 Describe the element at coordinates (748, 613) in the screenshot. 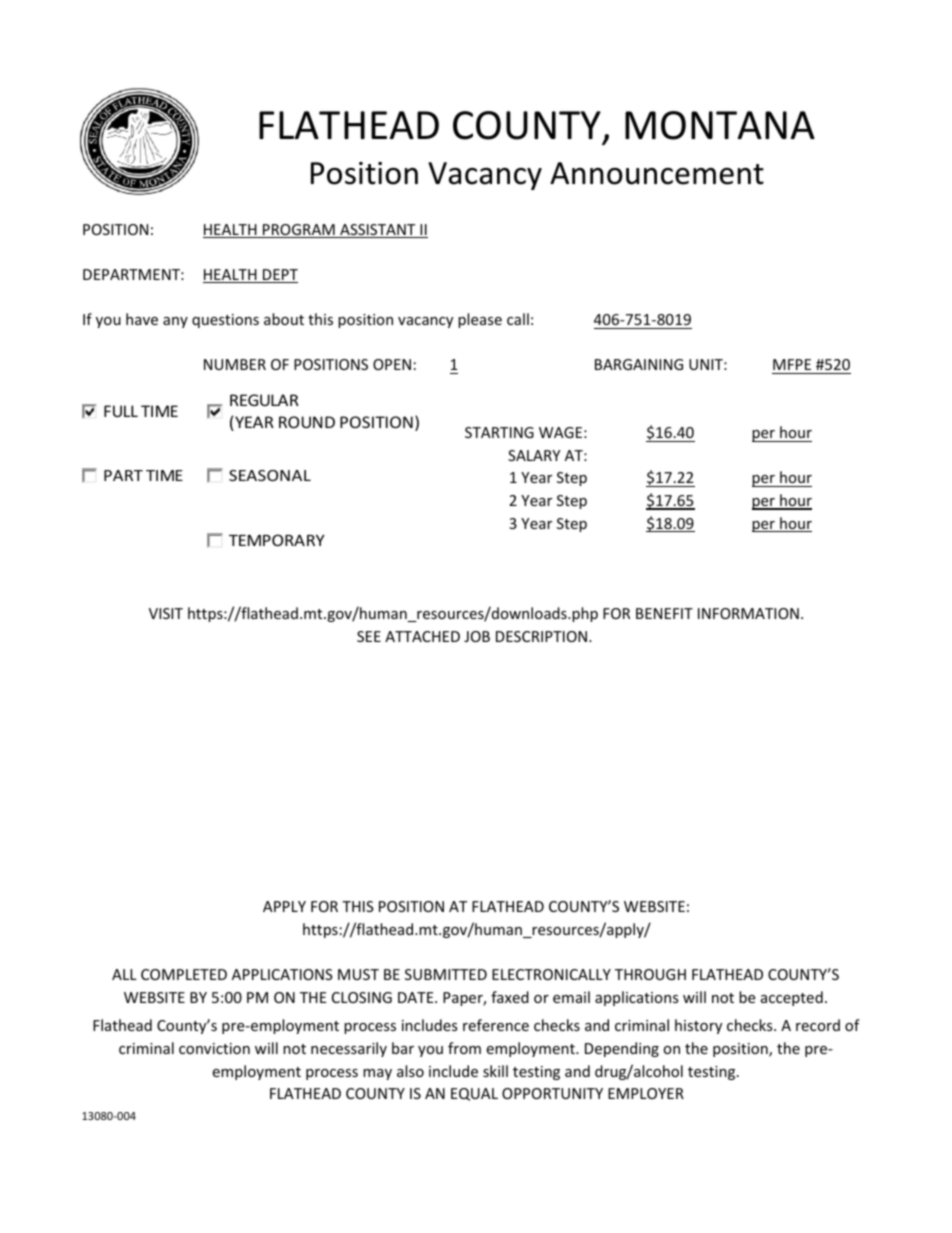

I see `INFORMATION` at that location.
